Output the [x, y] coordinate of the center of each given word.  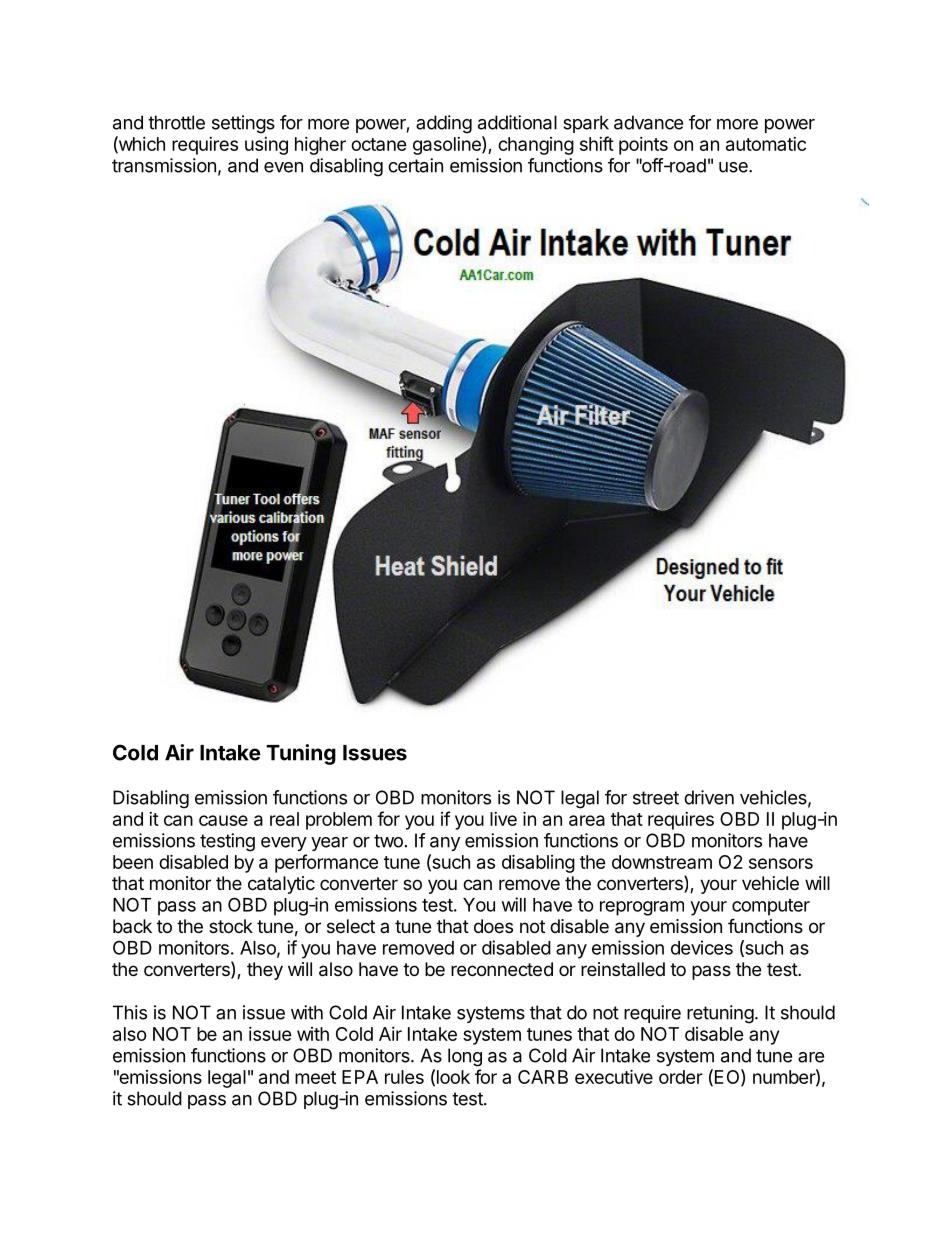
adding [444, 124]
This [130, 1012]
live [503, 819]
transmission [164, 165]
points [643, 146]
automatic [766, 144]
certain [415, 165]
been [133, 862]
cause [223, 820]
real [284, 819]
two [388, 841]
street [656, 798]
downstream [662, 862]
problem [339, 821]
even [283, 167]
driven [709, 797]
